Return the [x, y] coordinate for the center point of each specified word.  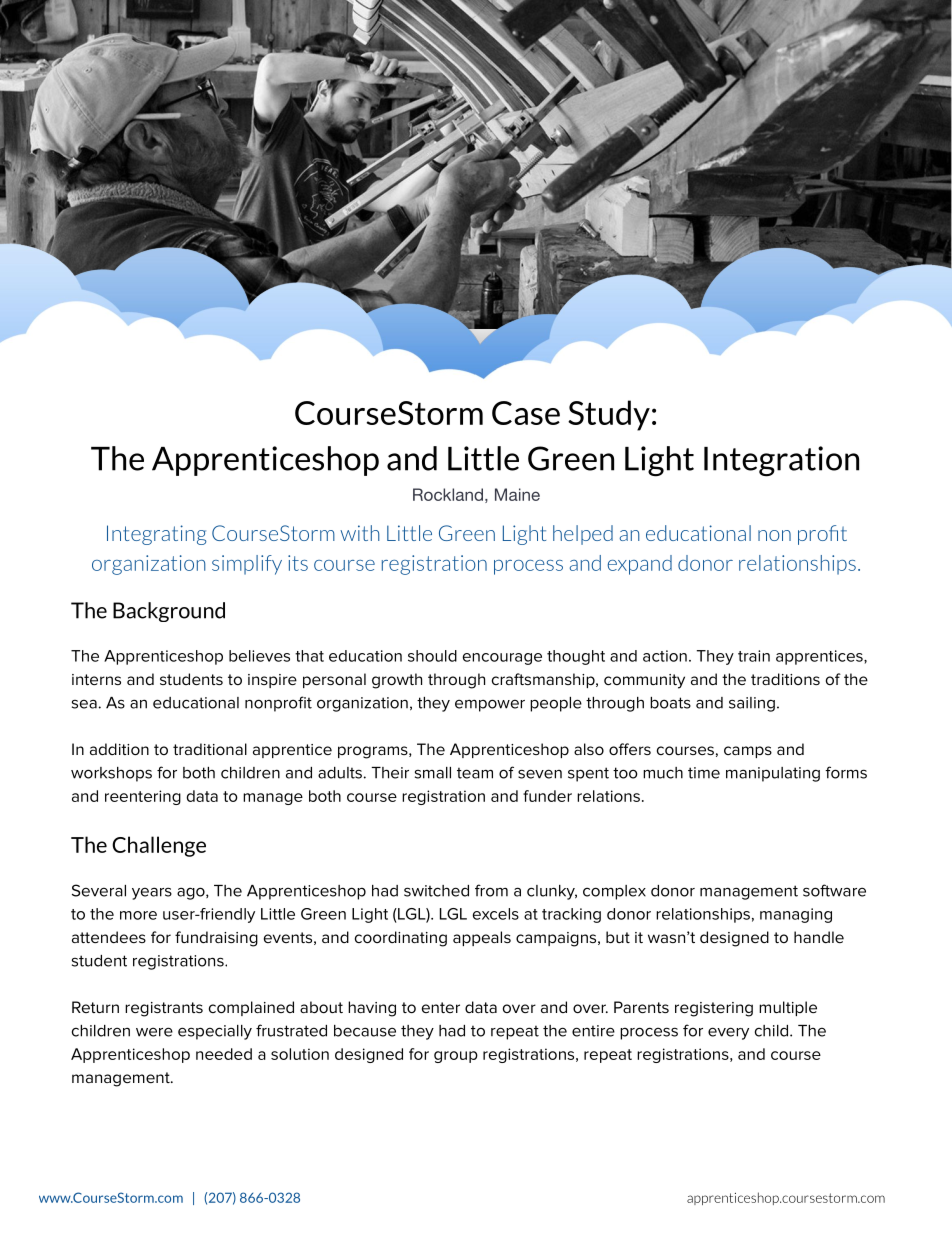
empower [490, 705]
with [360, 533]
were [154, 1032]
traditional [210, 749]
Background [169, 612]
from [491, 890]
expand [640, 565]
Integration [781, 461]
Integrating [157, 535]
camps [748, 752]
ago [192, 893]
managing [796, 915]
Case [526, 413]
